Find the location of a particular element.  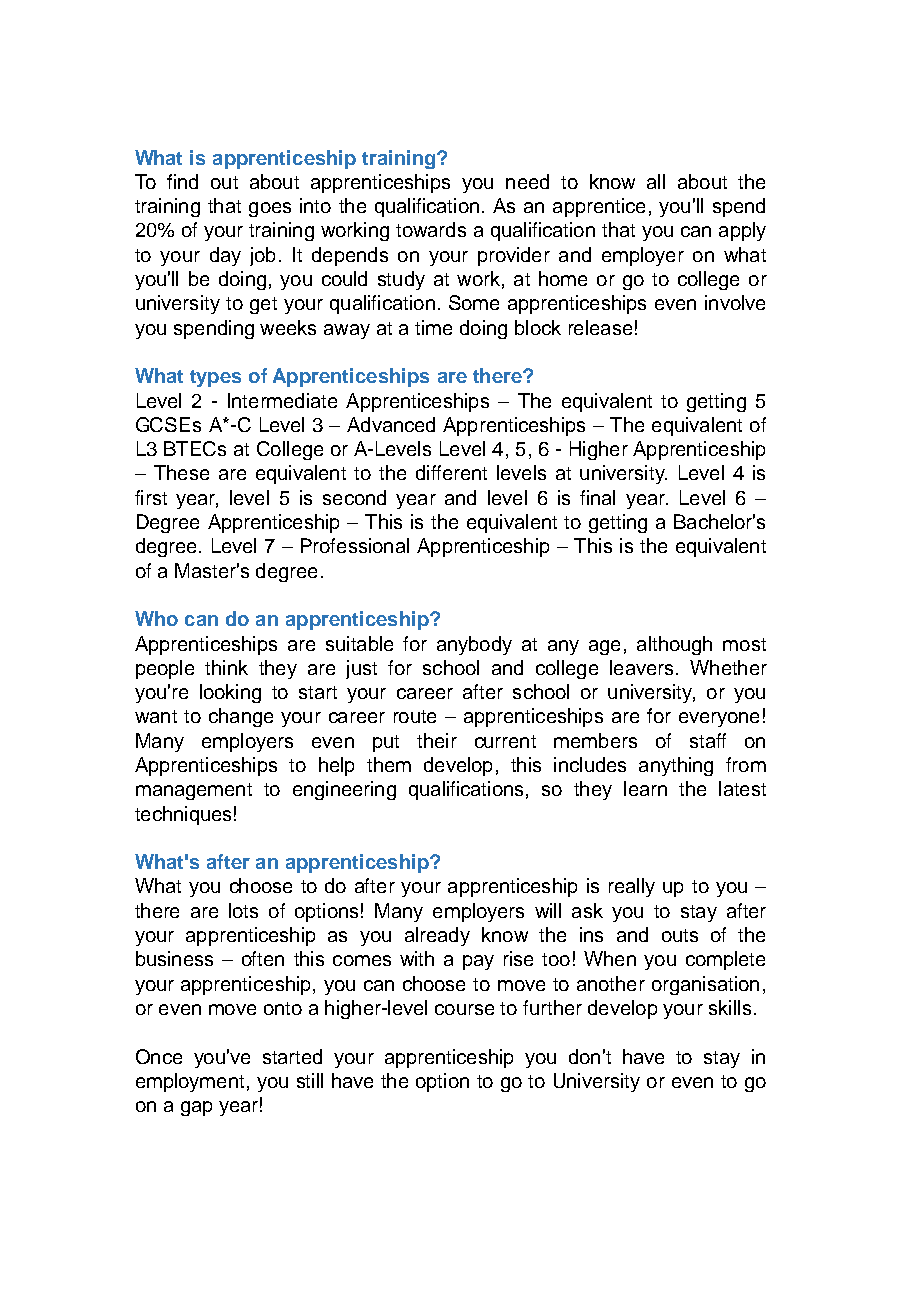

their is located at coordinates (437, 740).
